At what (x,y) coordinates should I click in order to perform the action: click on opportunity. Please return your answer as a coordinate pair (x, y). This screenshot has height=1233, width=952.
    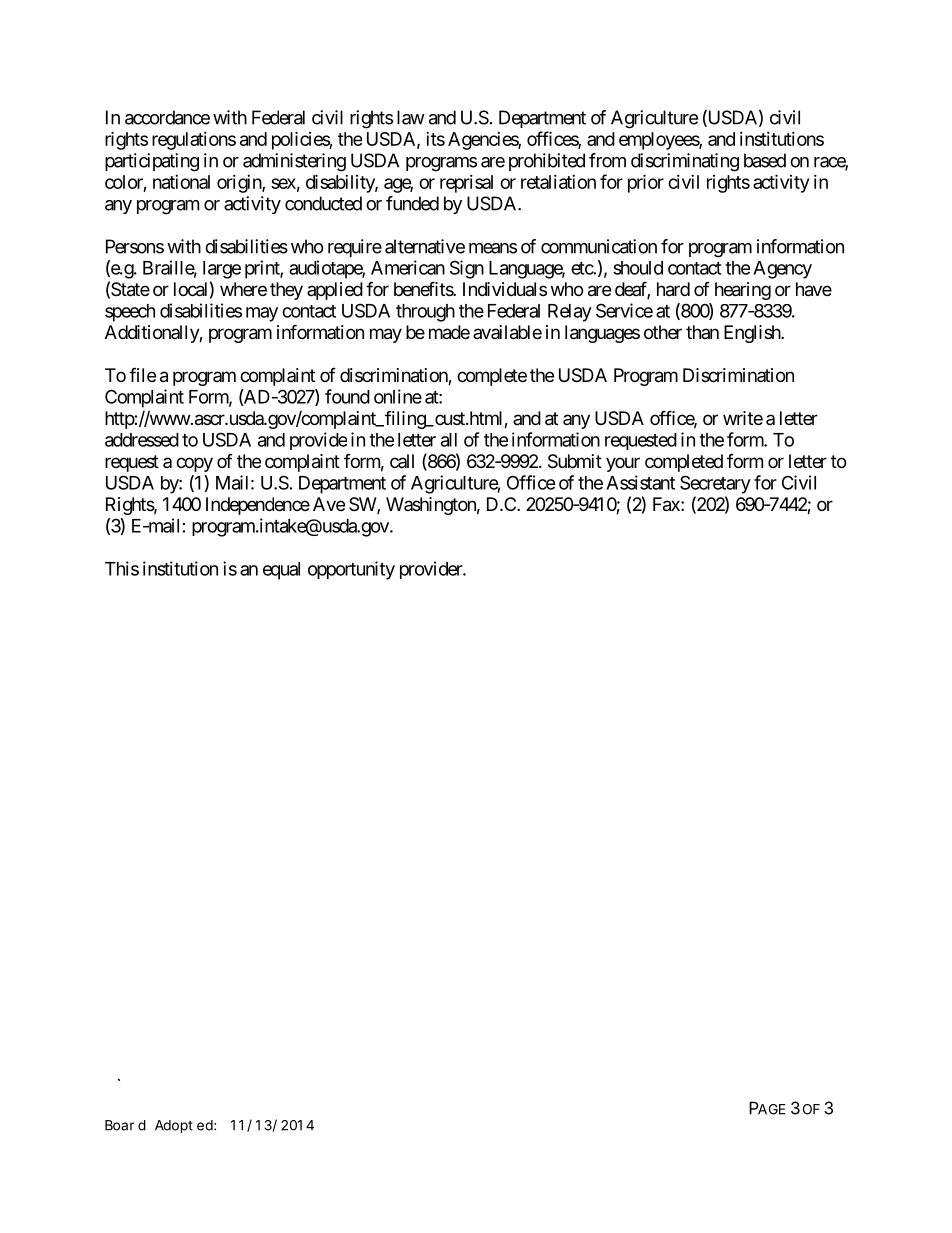
    Looking at the image, I should click on (351, 570).
